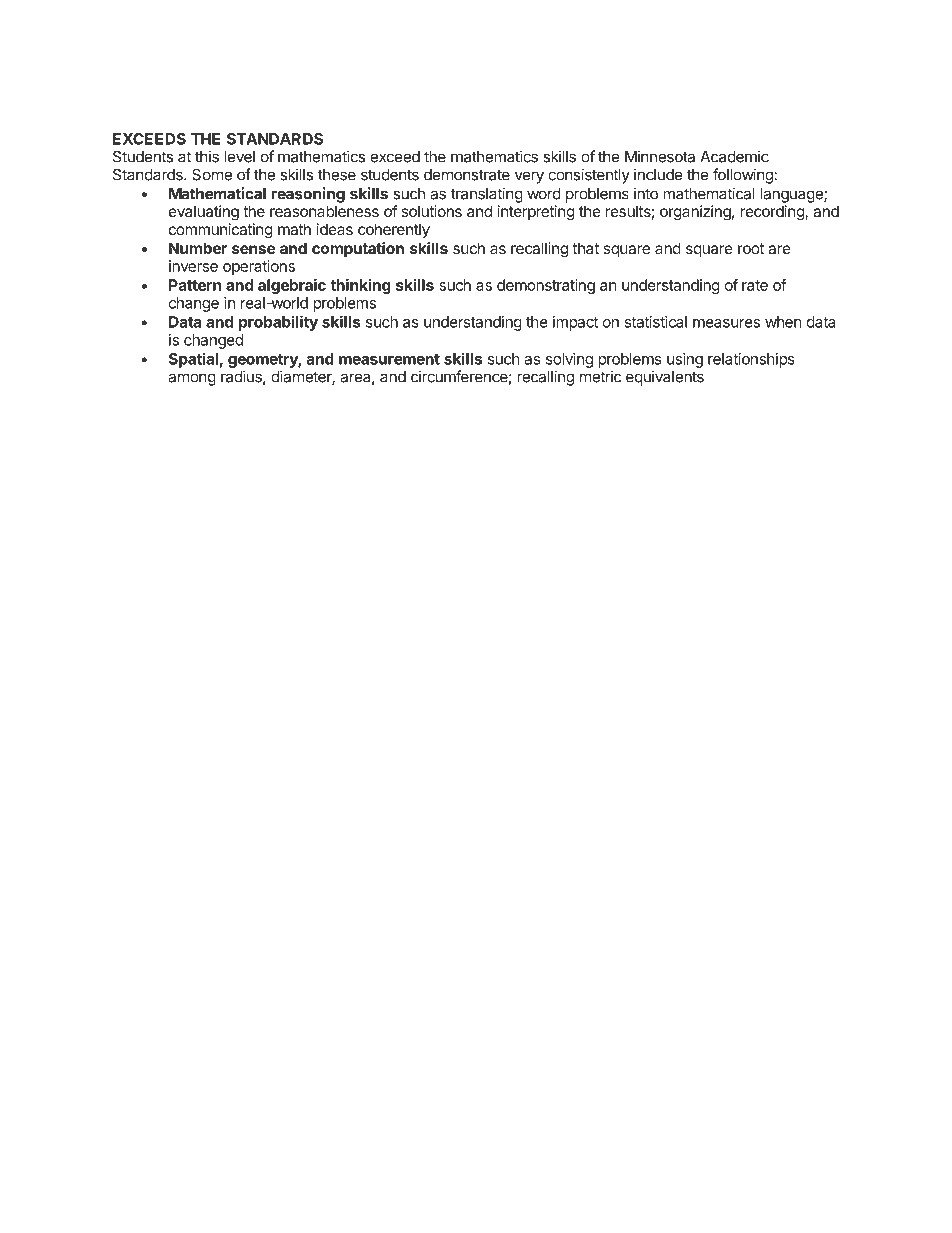 The width and height of the screenshot is (952, 1233). I want to click on very, so click(529, 177).
